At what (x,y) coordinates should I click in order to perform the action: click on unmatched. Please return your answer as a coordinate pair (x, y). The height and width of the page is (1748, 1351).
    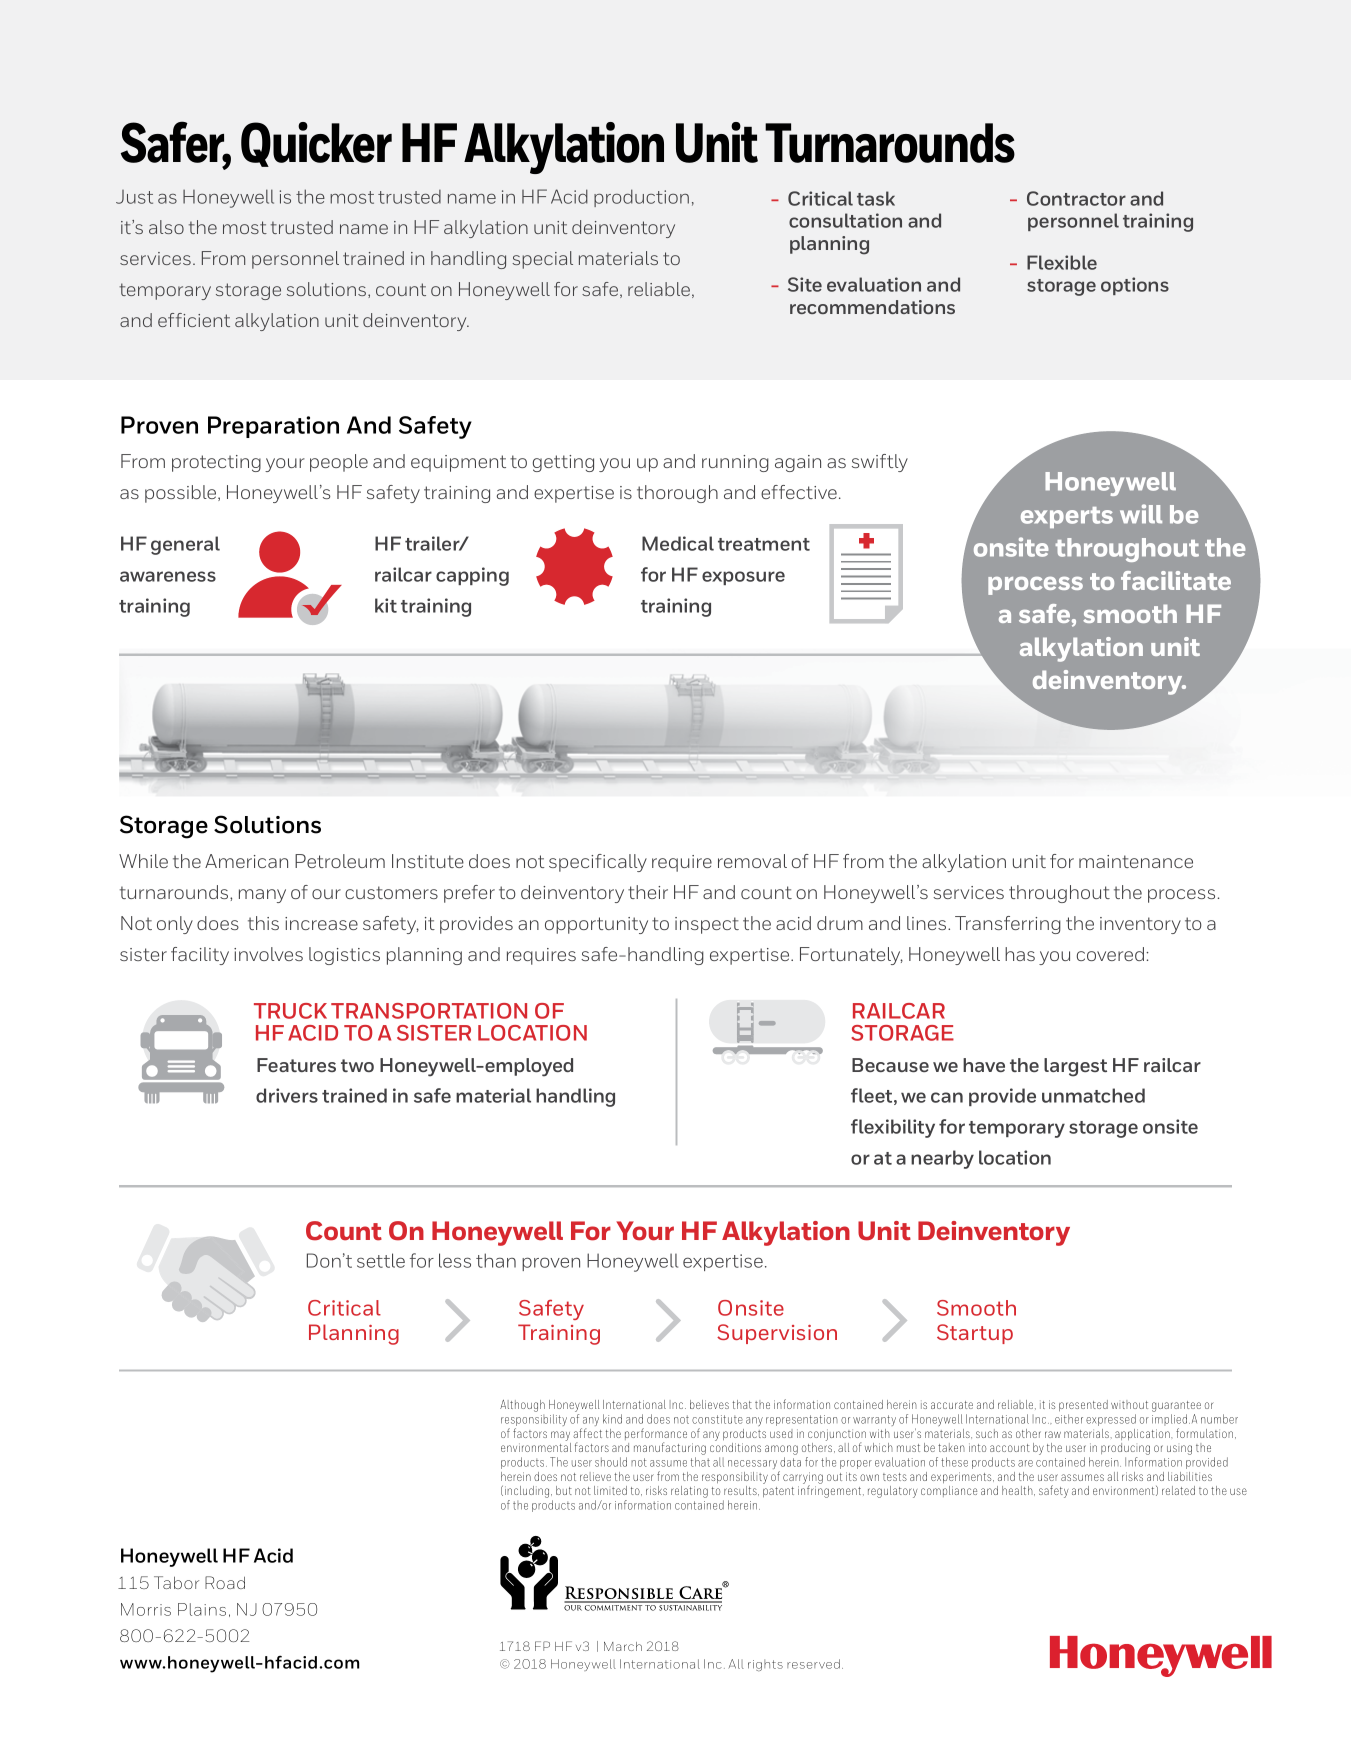
    Looking at the image, I should click on (1093, 1095).
